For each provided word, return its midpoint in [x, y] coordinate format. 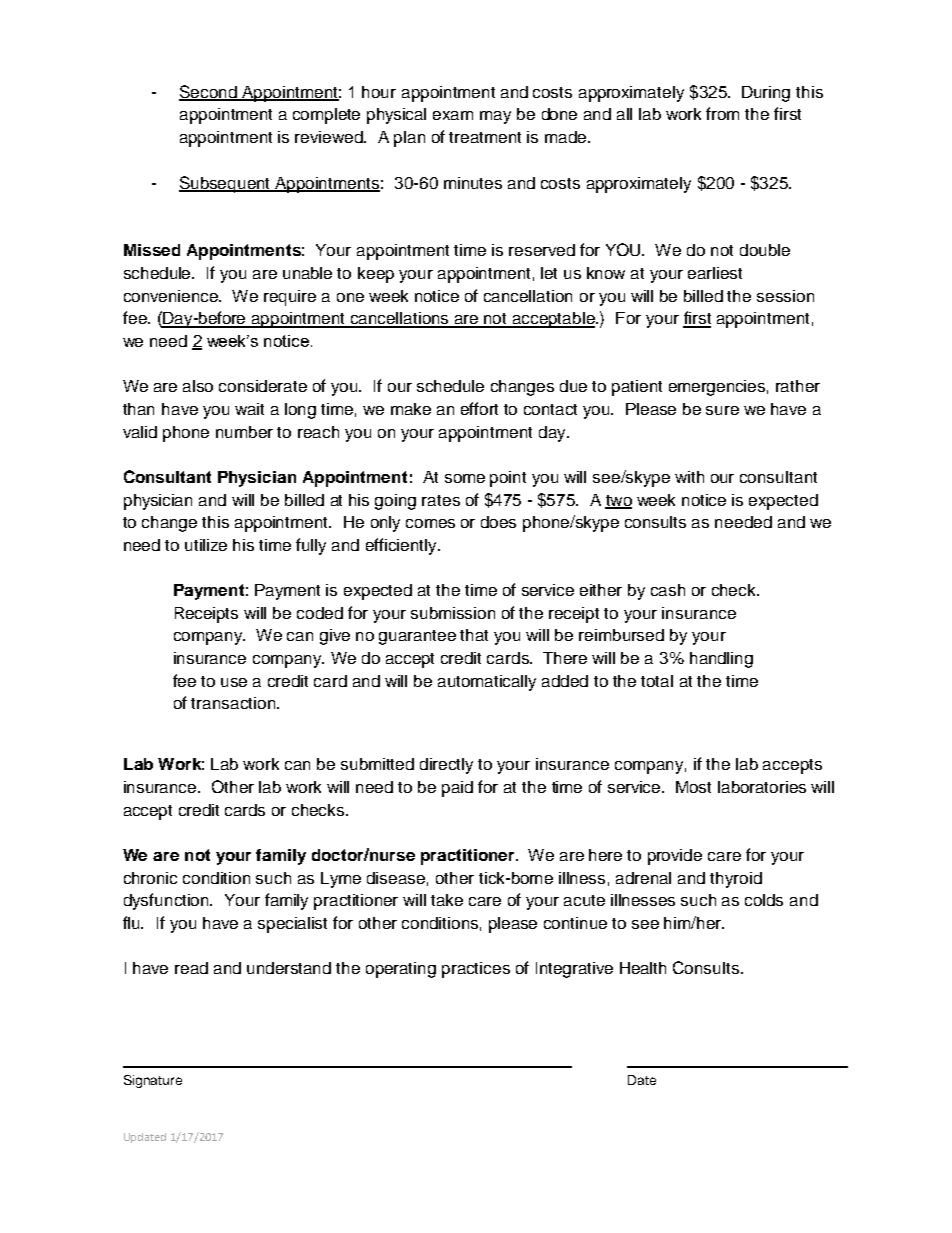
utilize [206, 545]
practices [476, 970]
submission [453, 613]
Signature [153, 1081]
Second [209, 93]
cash [668, 590]
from [722, 113]
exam [453, 115]
